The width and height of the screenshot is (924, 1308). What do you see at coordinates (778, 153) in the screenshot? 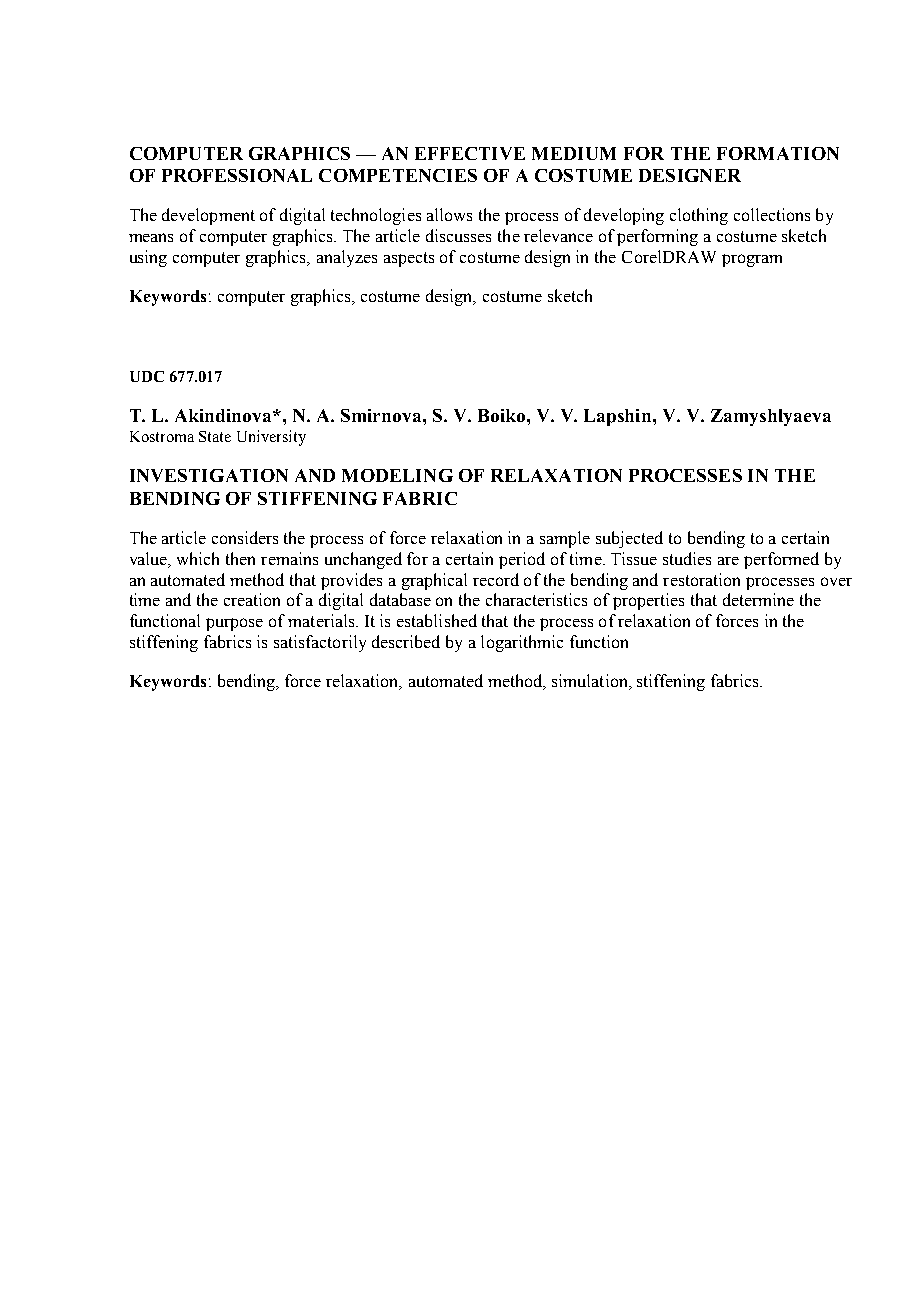
I see `FORMATION` at bounding box center [778, 153].
